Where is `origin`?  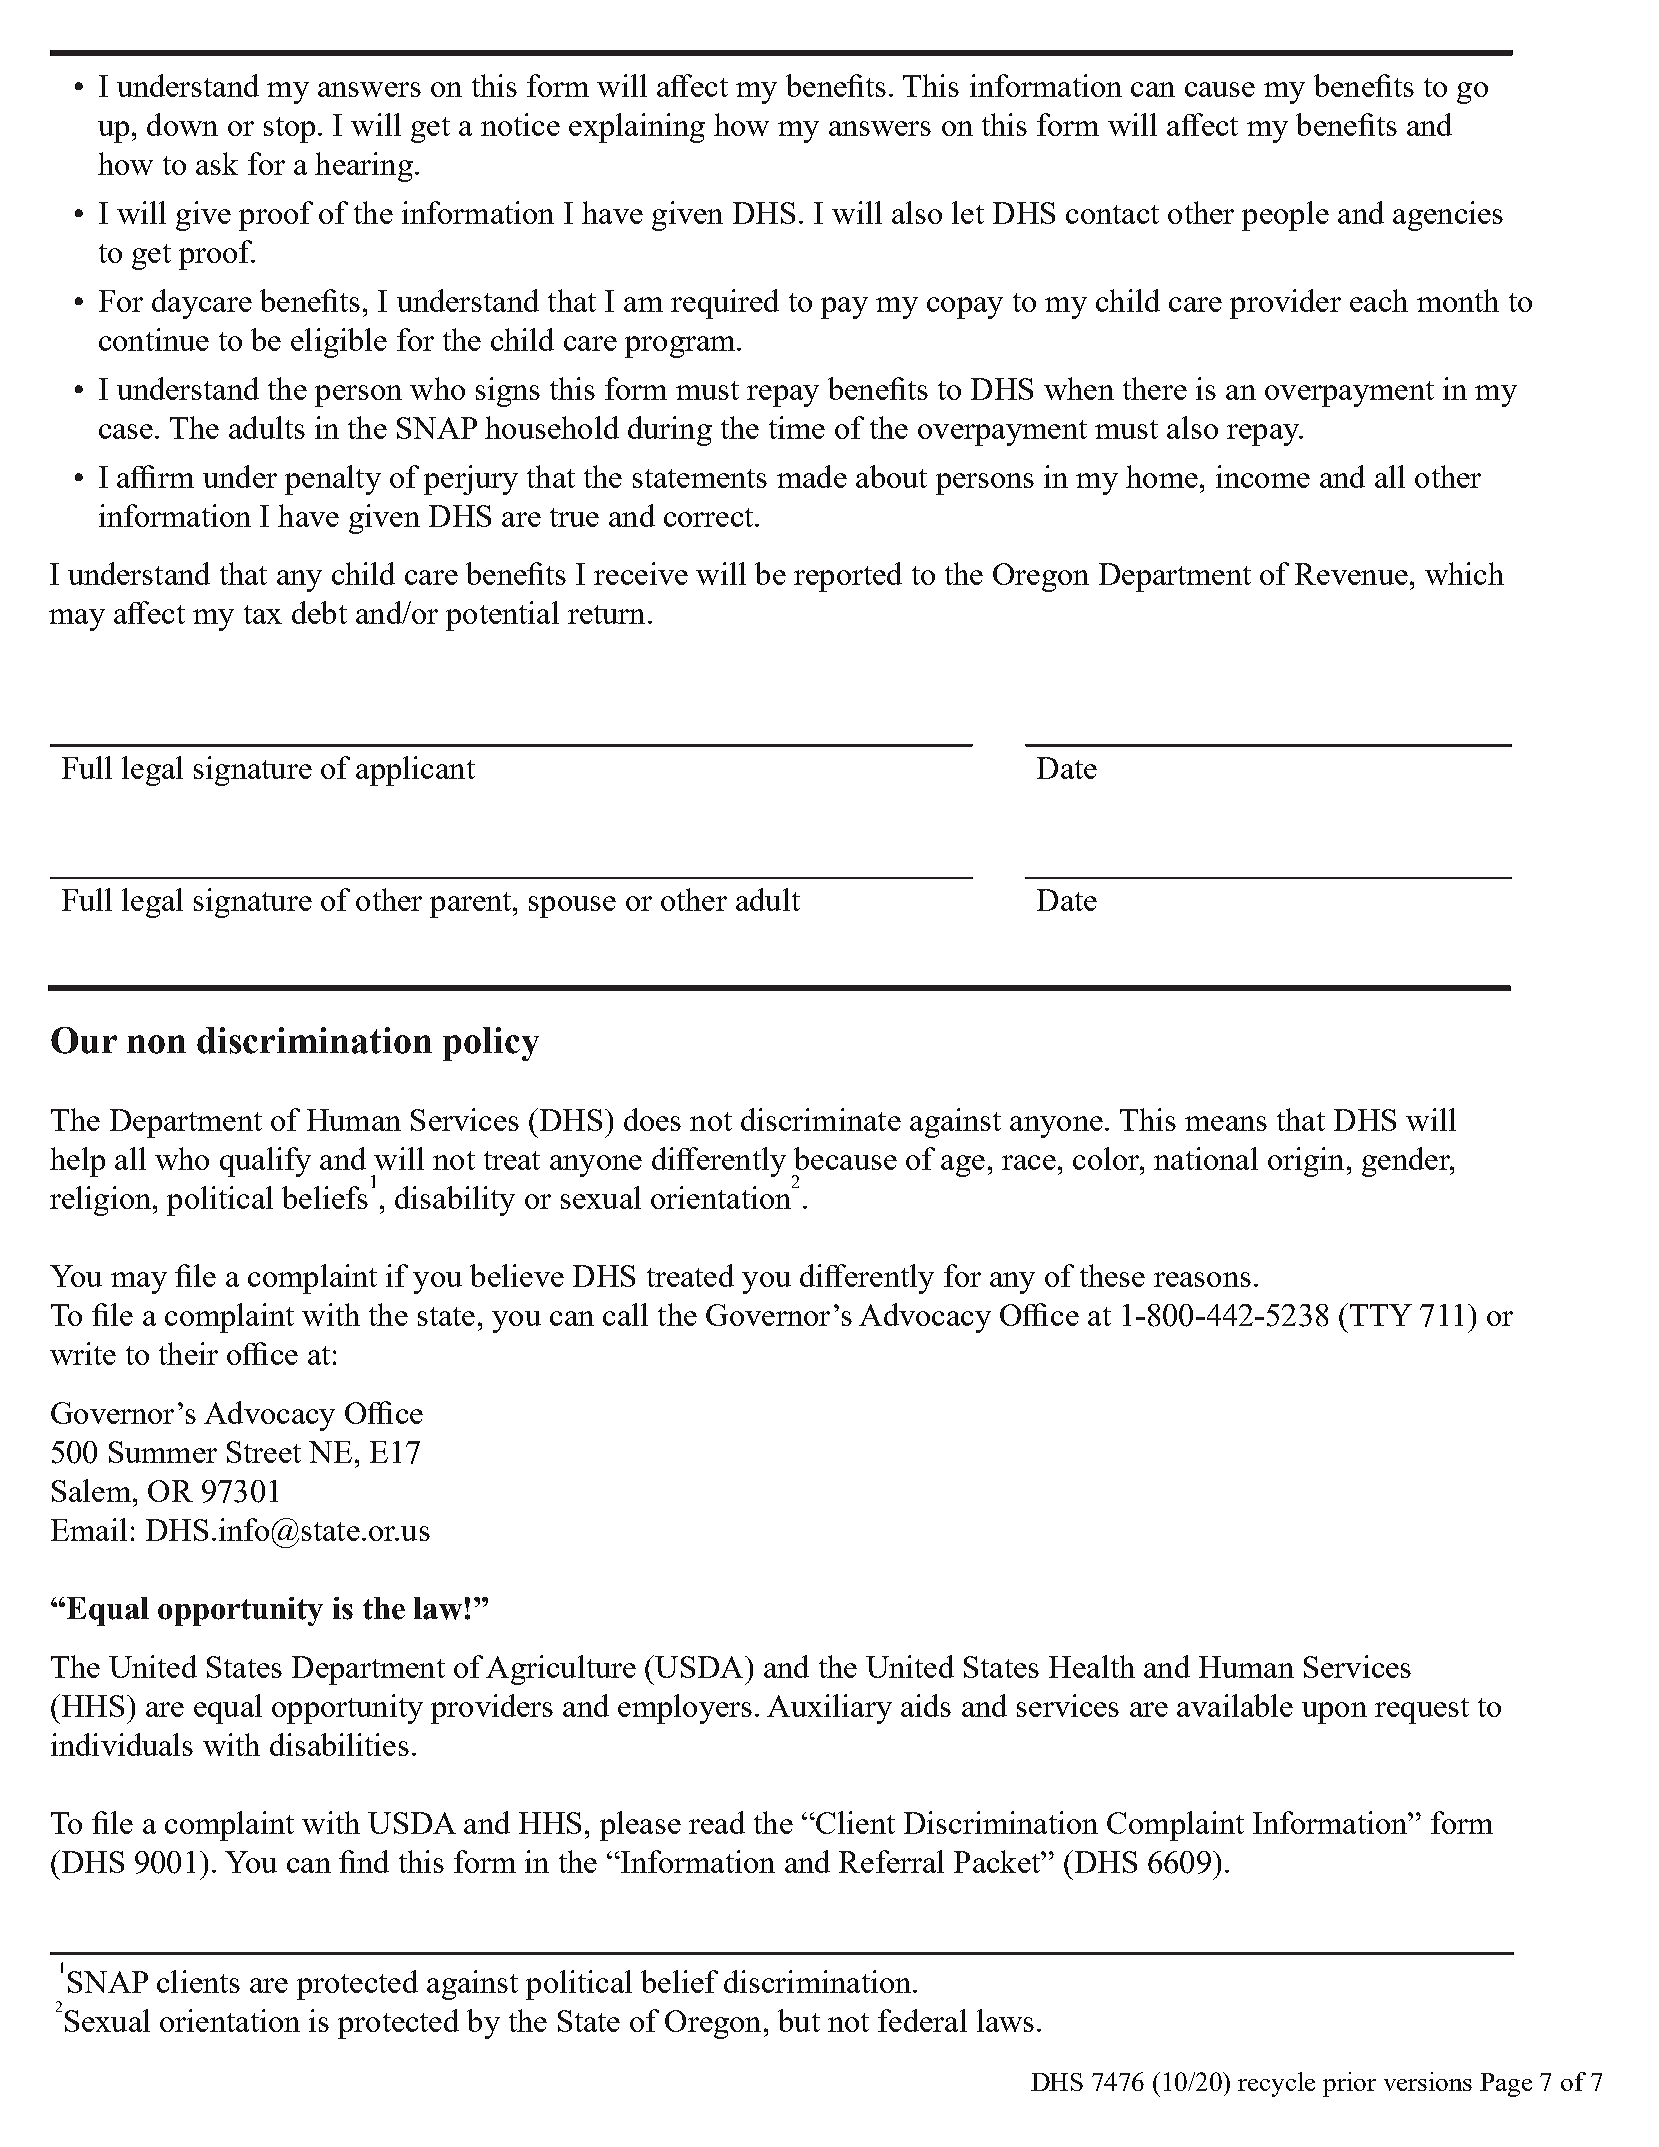 origin is located at coordinates (1306, 1162).
